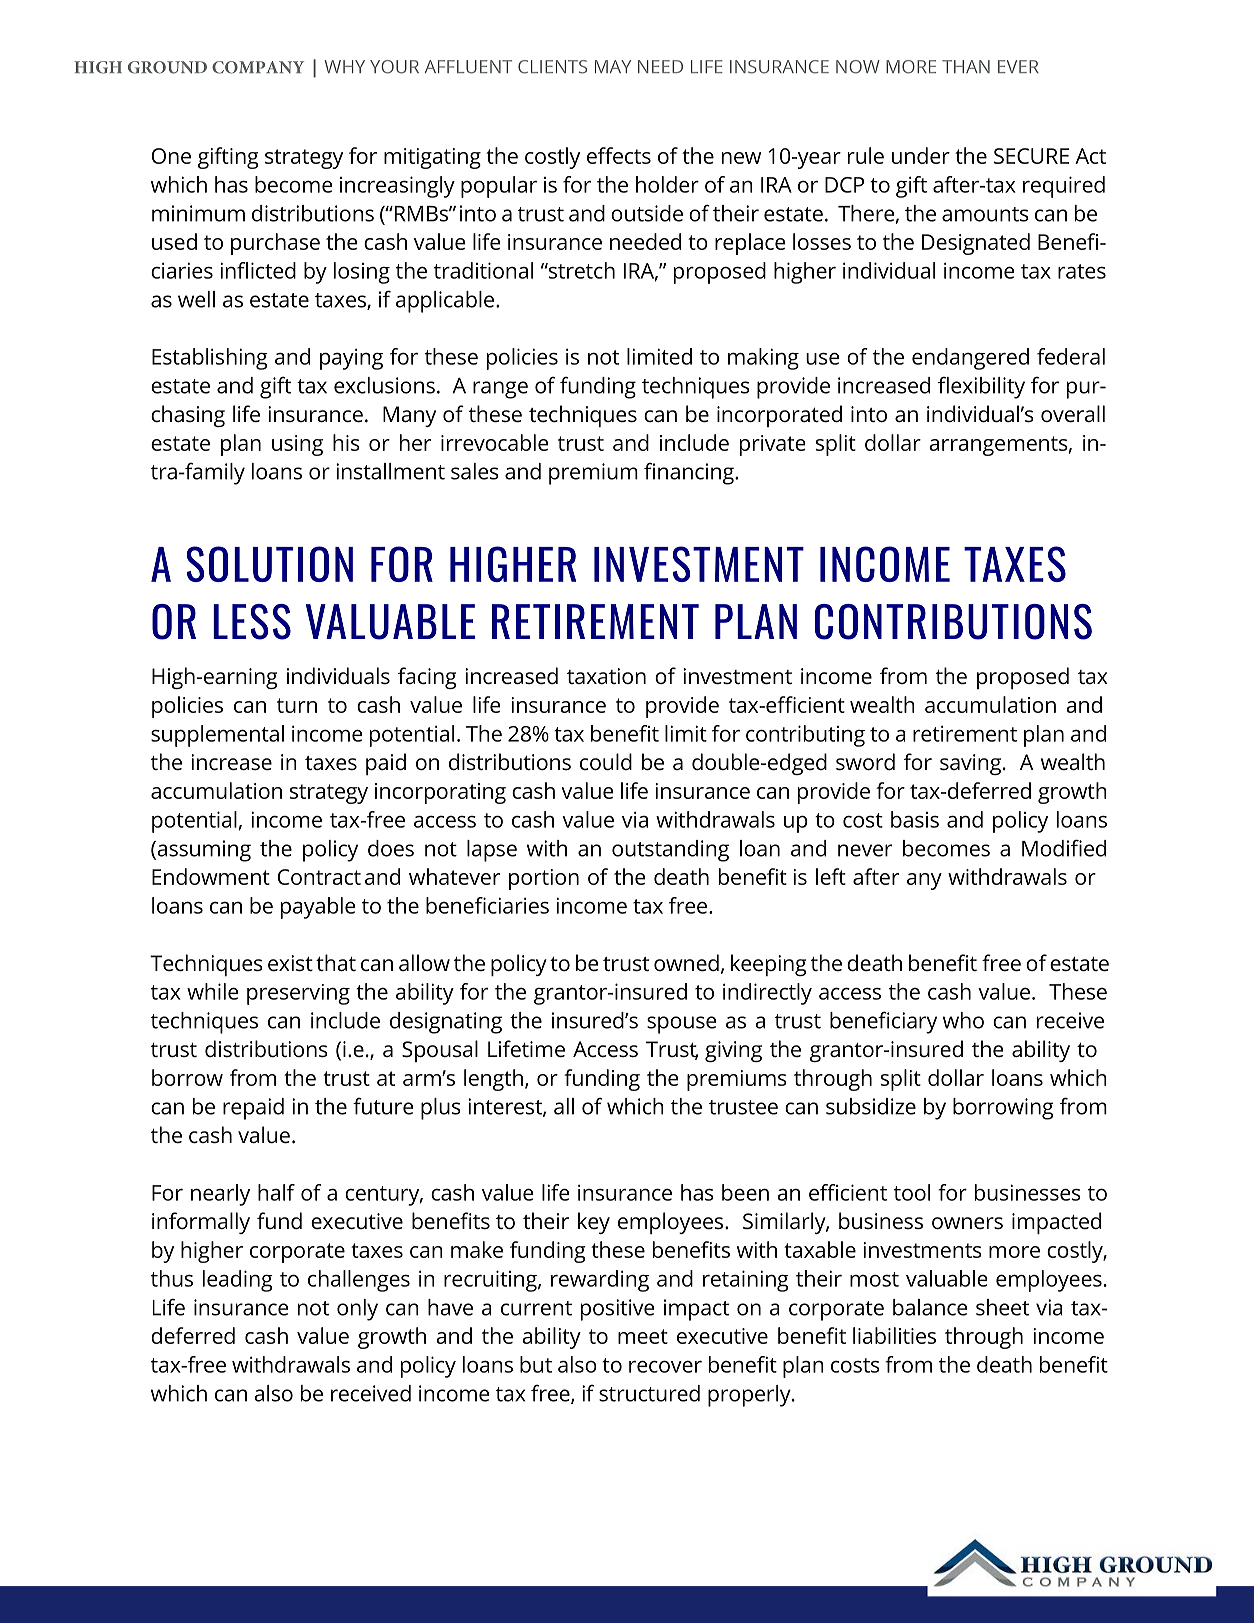  What do you see at coordinates (357, 1310) in the screenshot?
I see `only` at bounding box center [357, 1310].
